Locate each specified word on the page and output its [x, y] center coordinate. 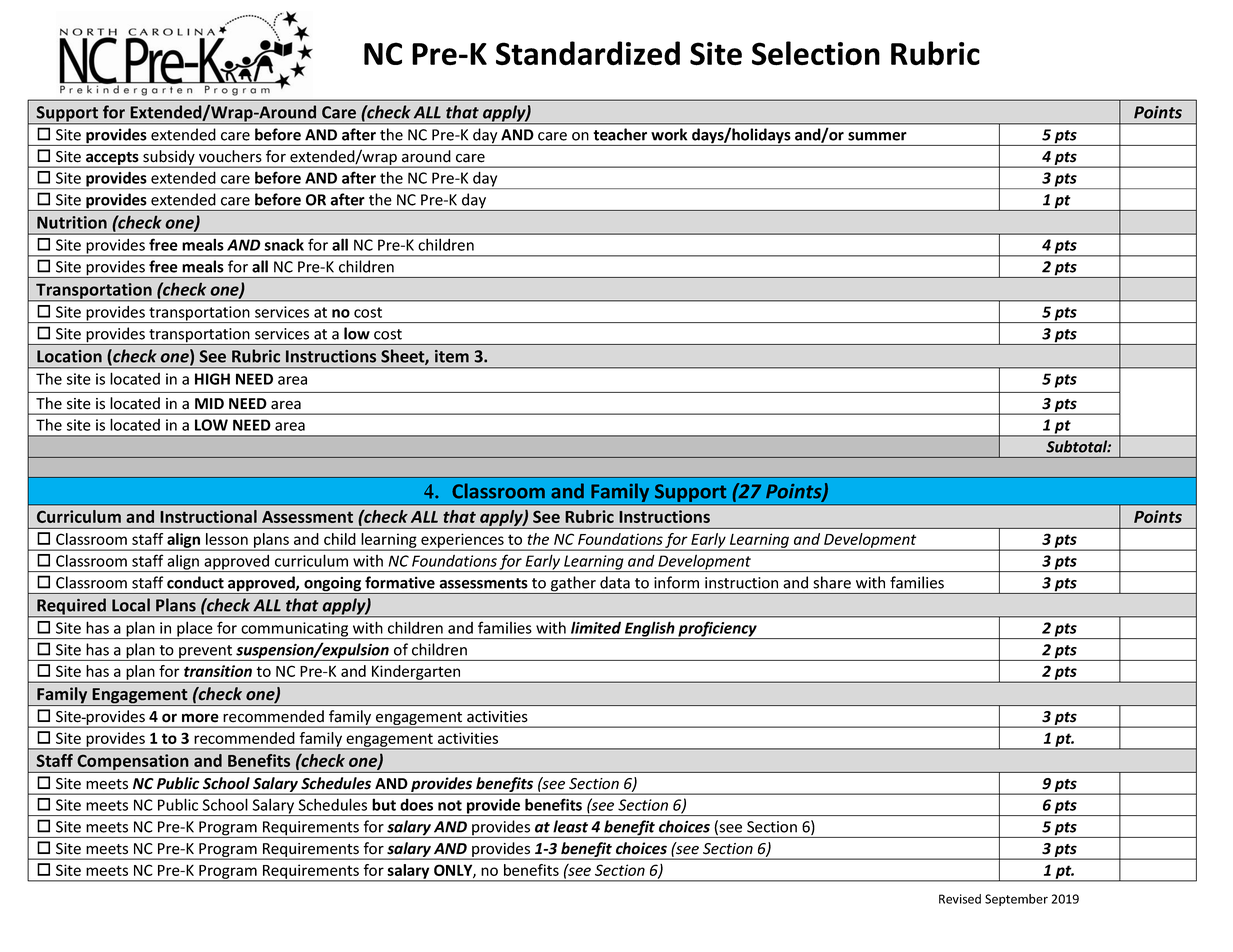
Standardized [588, 53]
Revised [960, 899]
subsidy [169, 159]
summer [877, 136]
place [195, 630]
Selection [816, 53]
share [832, 582]
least [570, 826]
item [452, 356]
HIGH [212, 379]
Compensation [133, 763]
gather [573, 585]
